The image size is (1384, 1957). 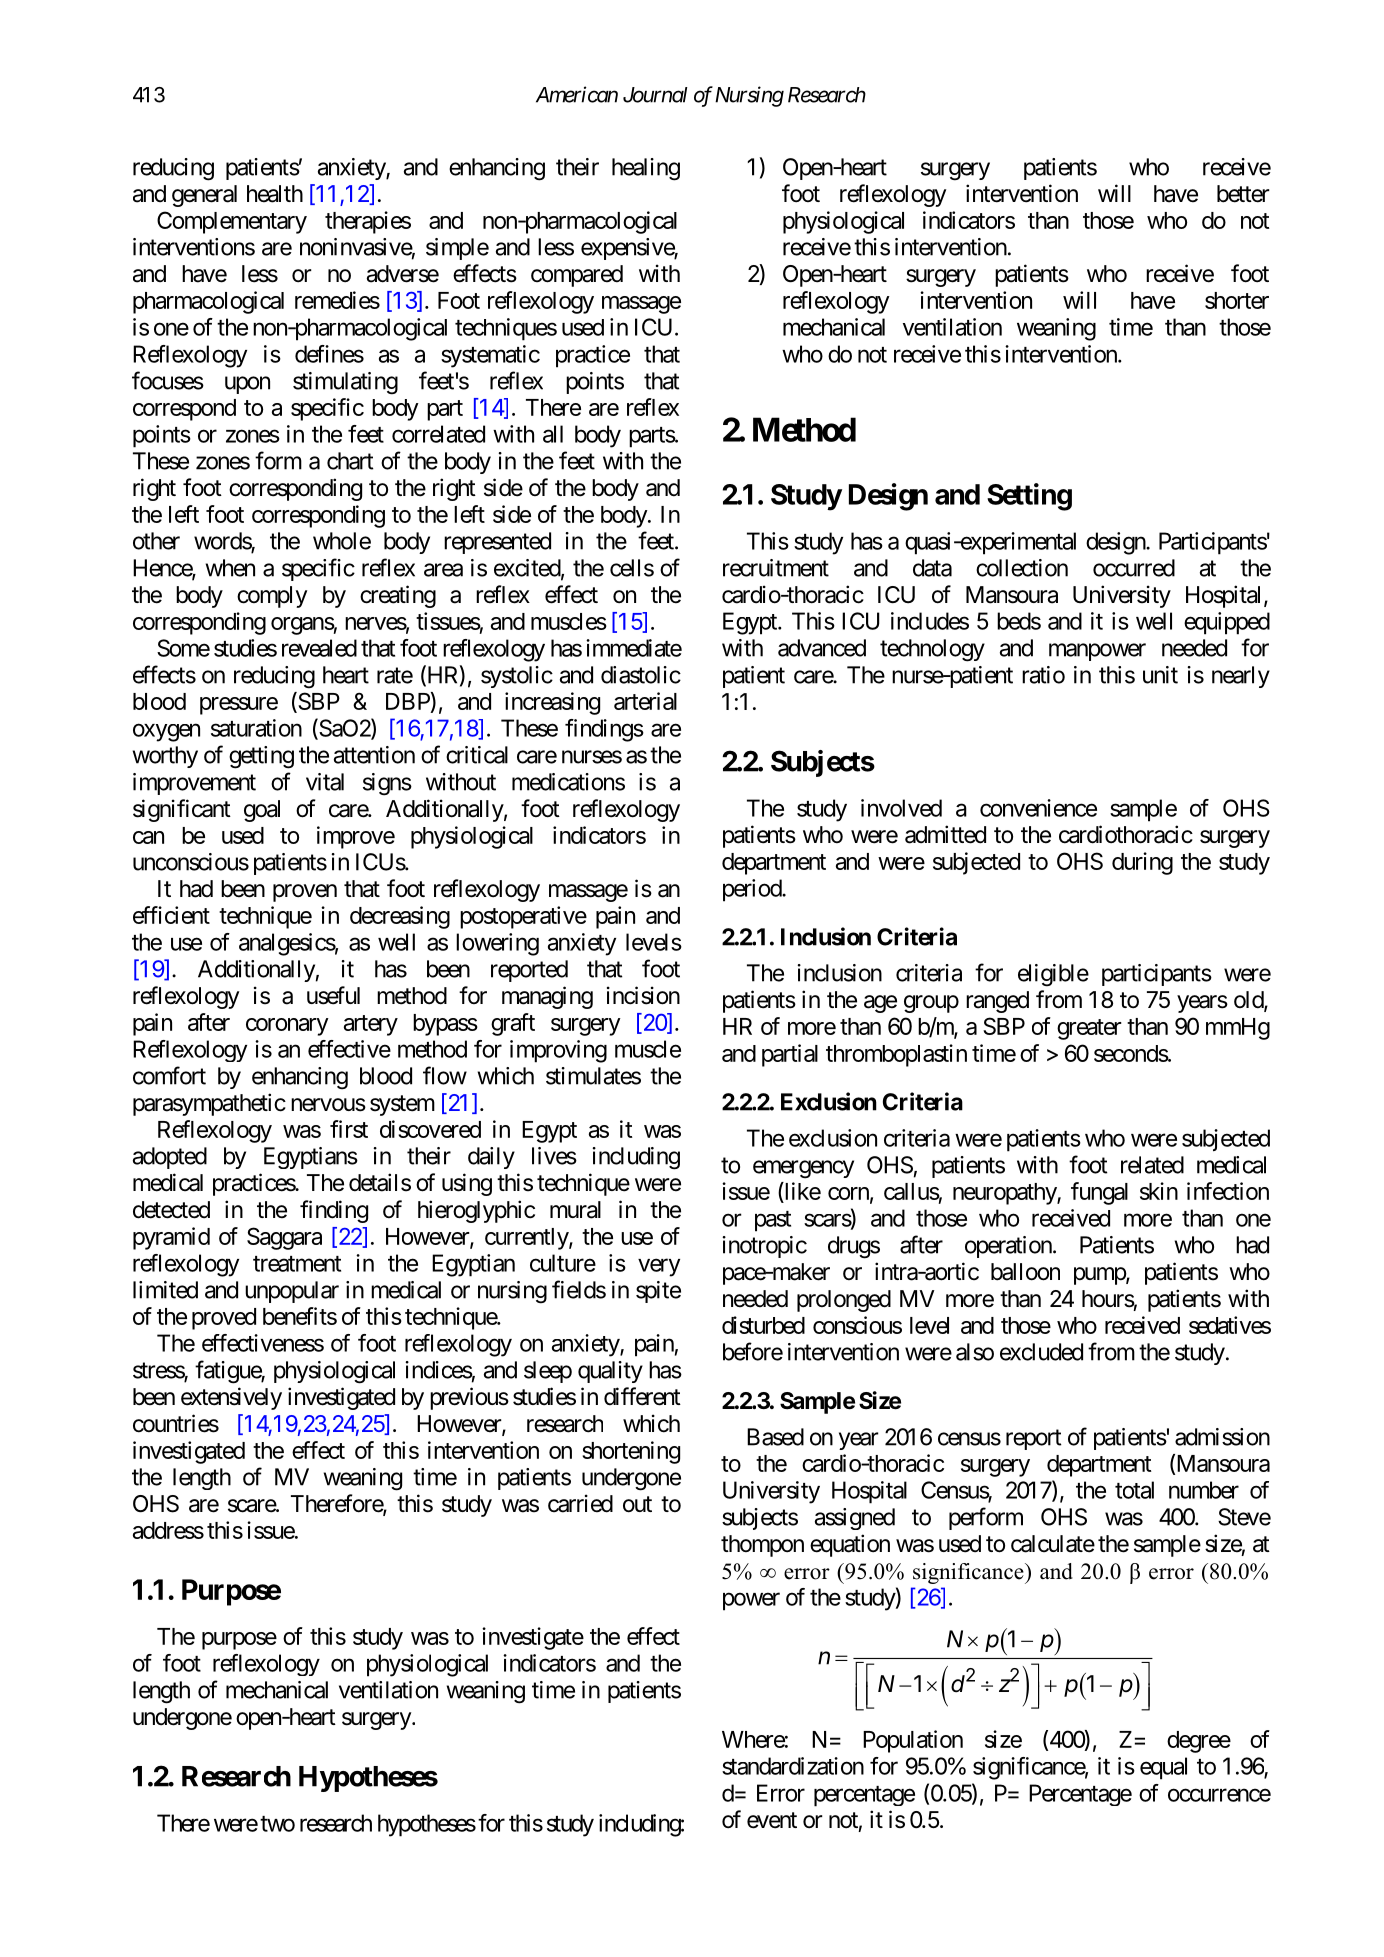 I want to click on extensively, so click(x=231, y=1398).
